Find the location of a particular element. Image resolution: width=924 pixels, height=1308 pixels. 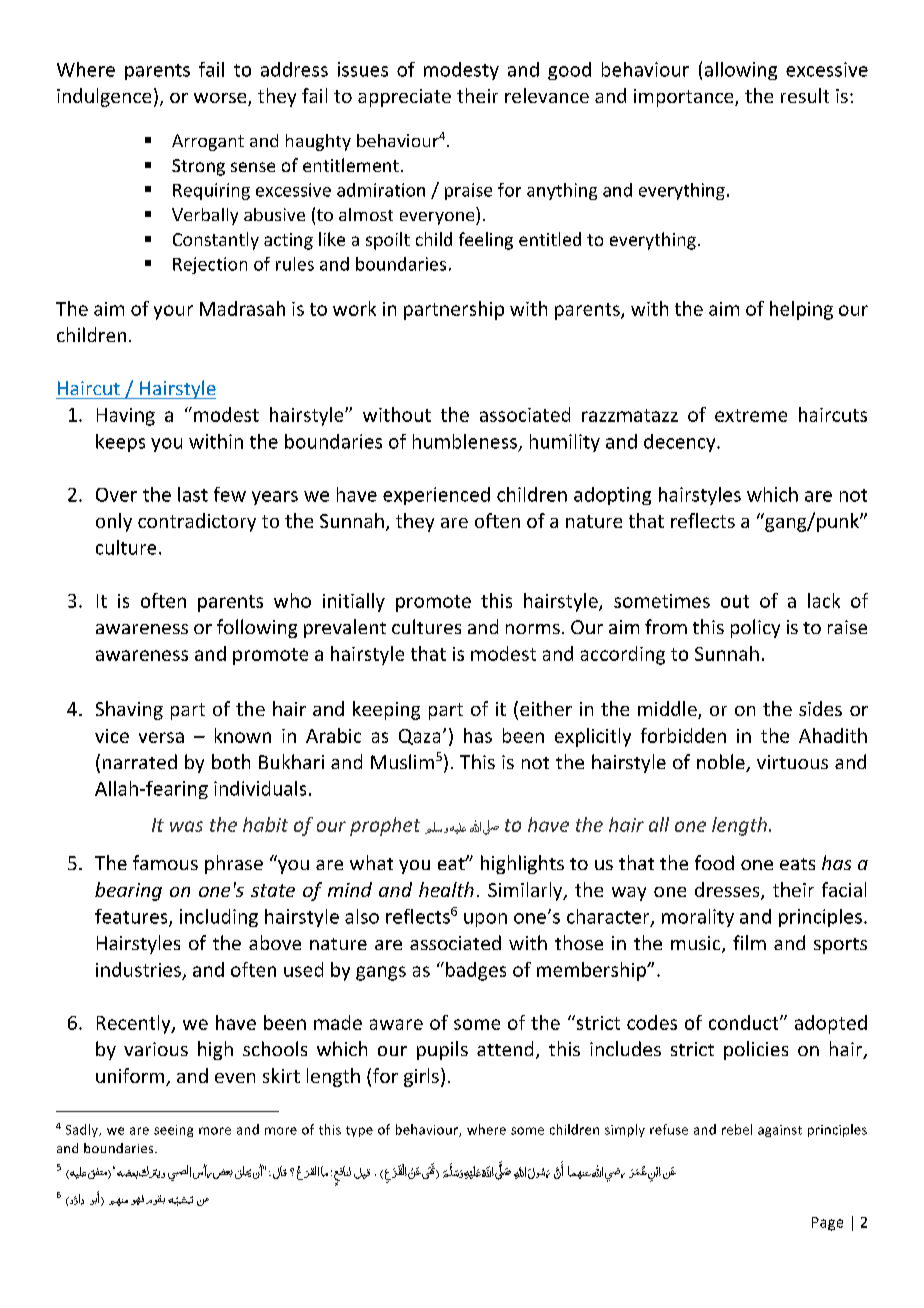

following is located at coordinates (257, 628).
